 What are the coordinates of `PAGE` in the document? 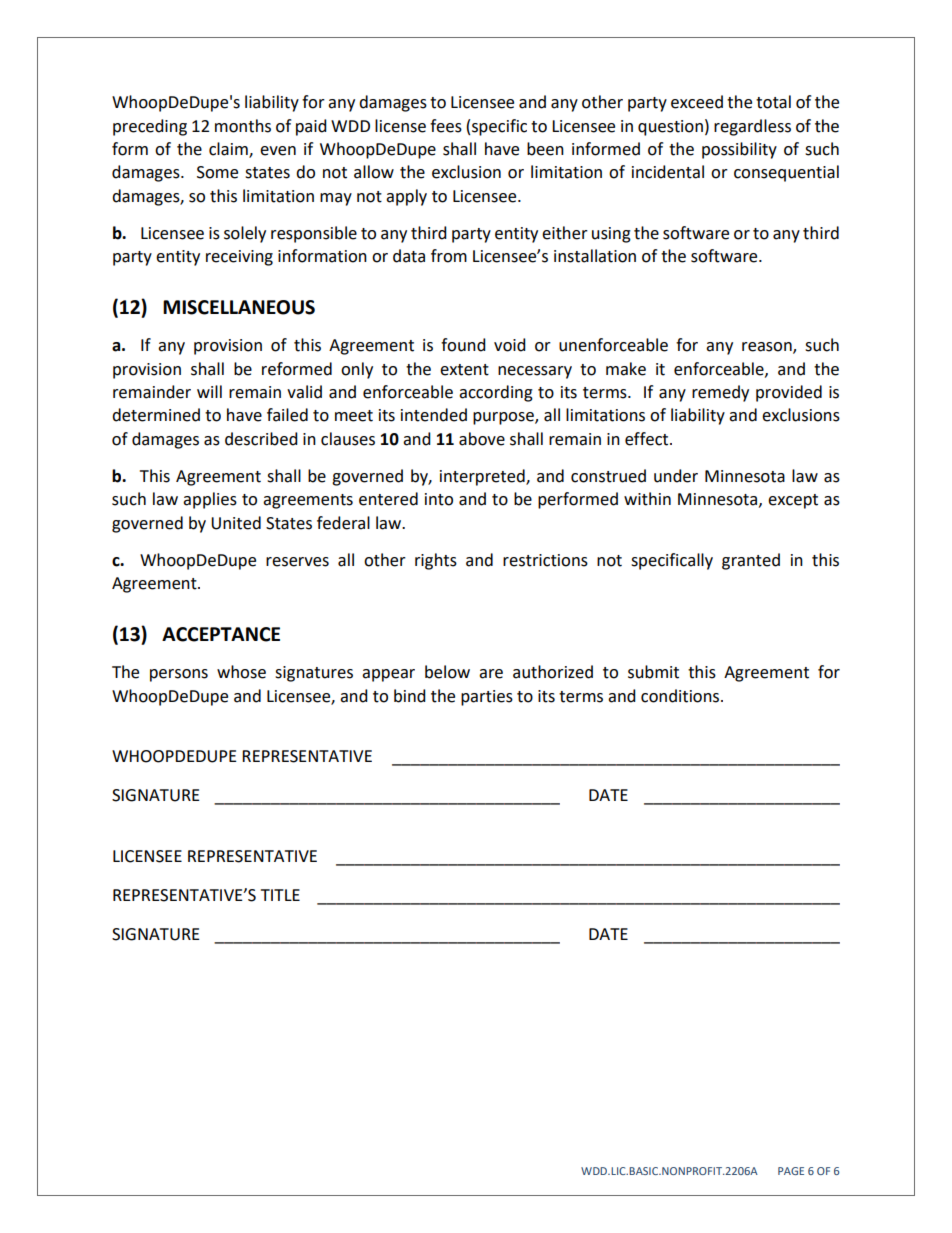 It's located at (791, 1171).
